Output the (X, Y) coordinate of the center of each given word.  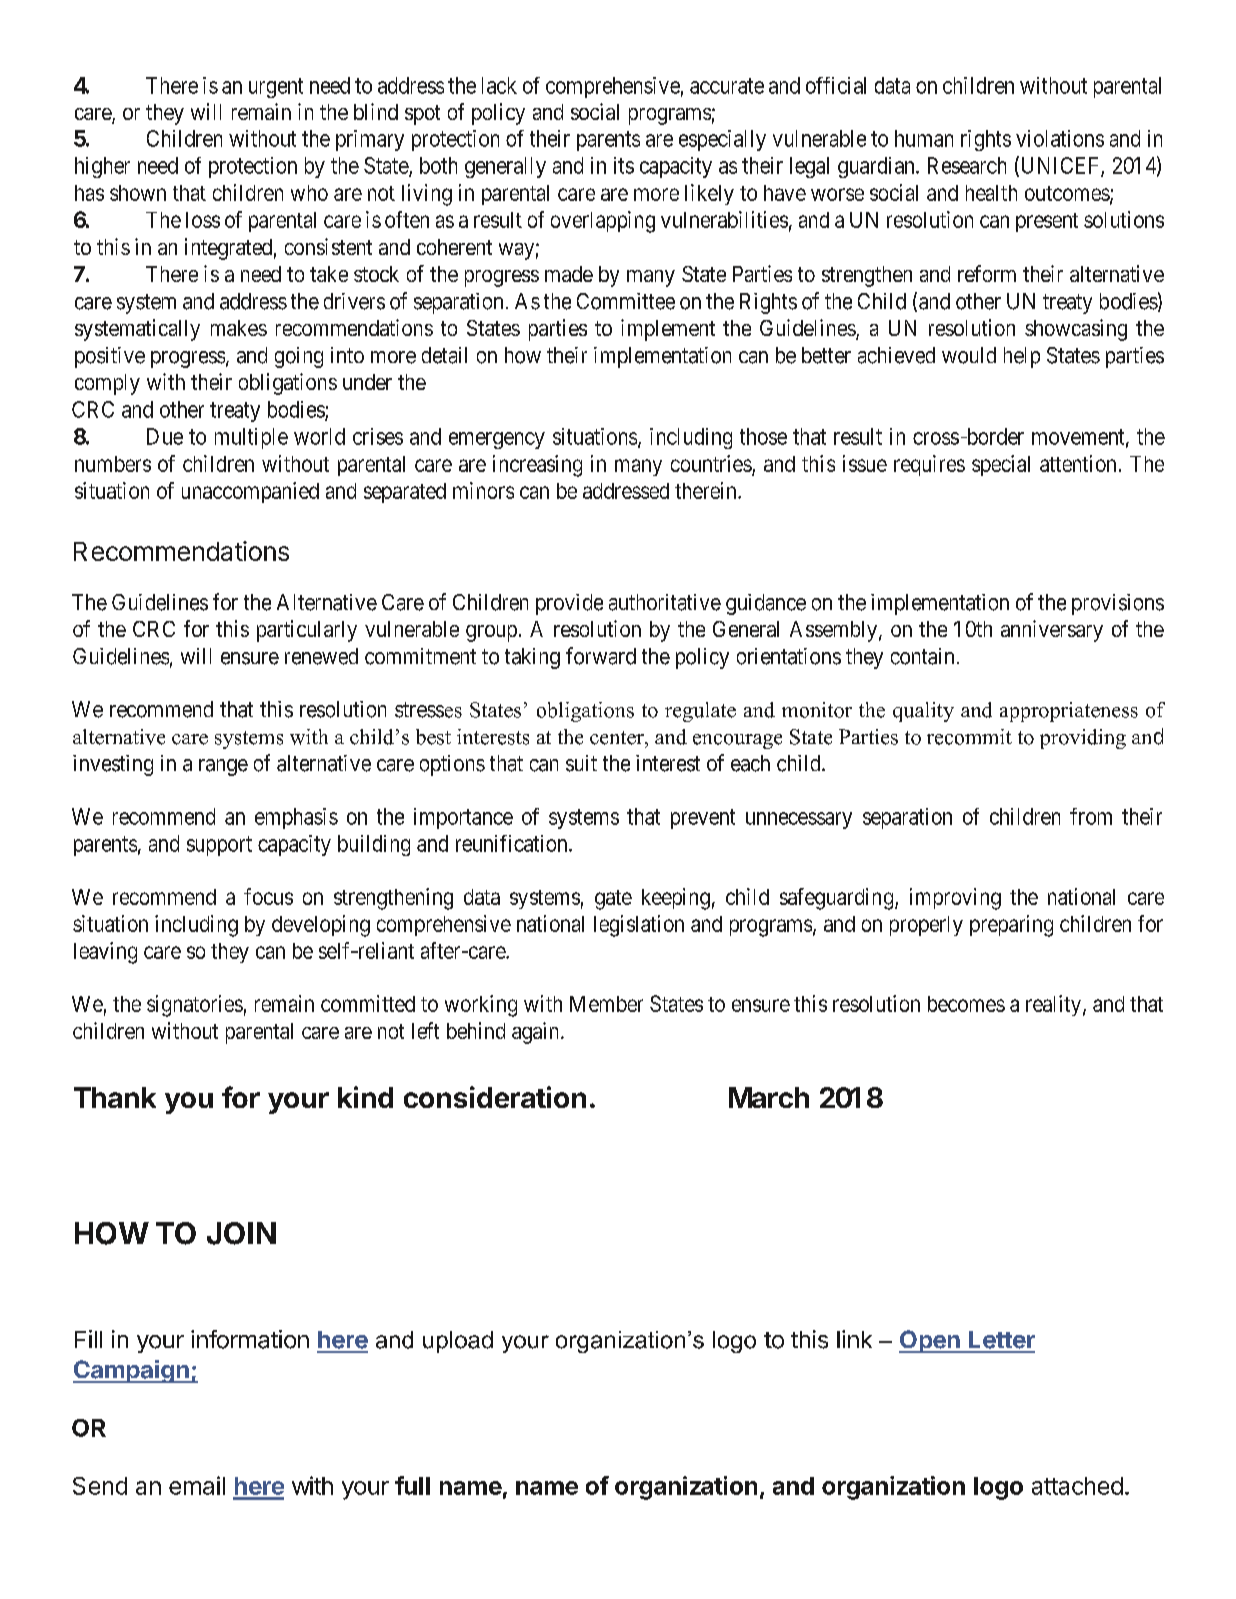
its (624, 165)
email (197, 1485)
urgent (276, 88)
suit (581, 763)
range (223, 767)
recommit (969, 737)
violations (1060, 138)
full (412, 1485)
